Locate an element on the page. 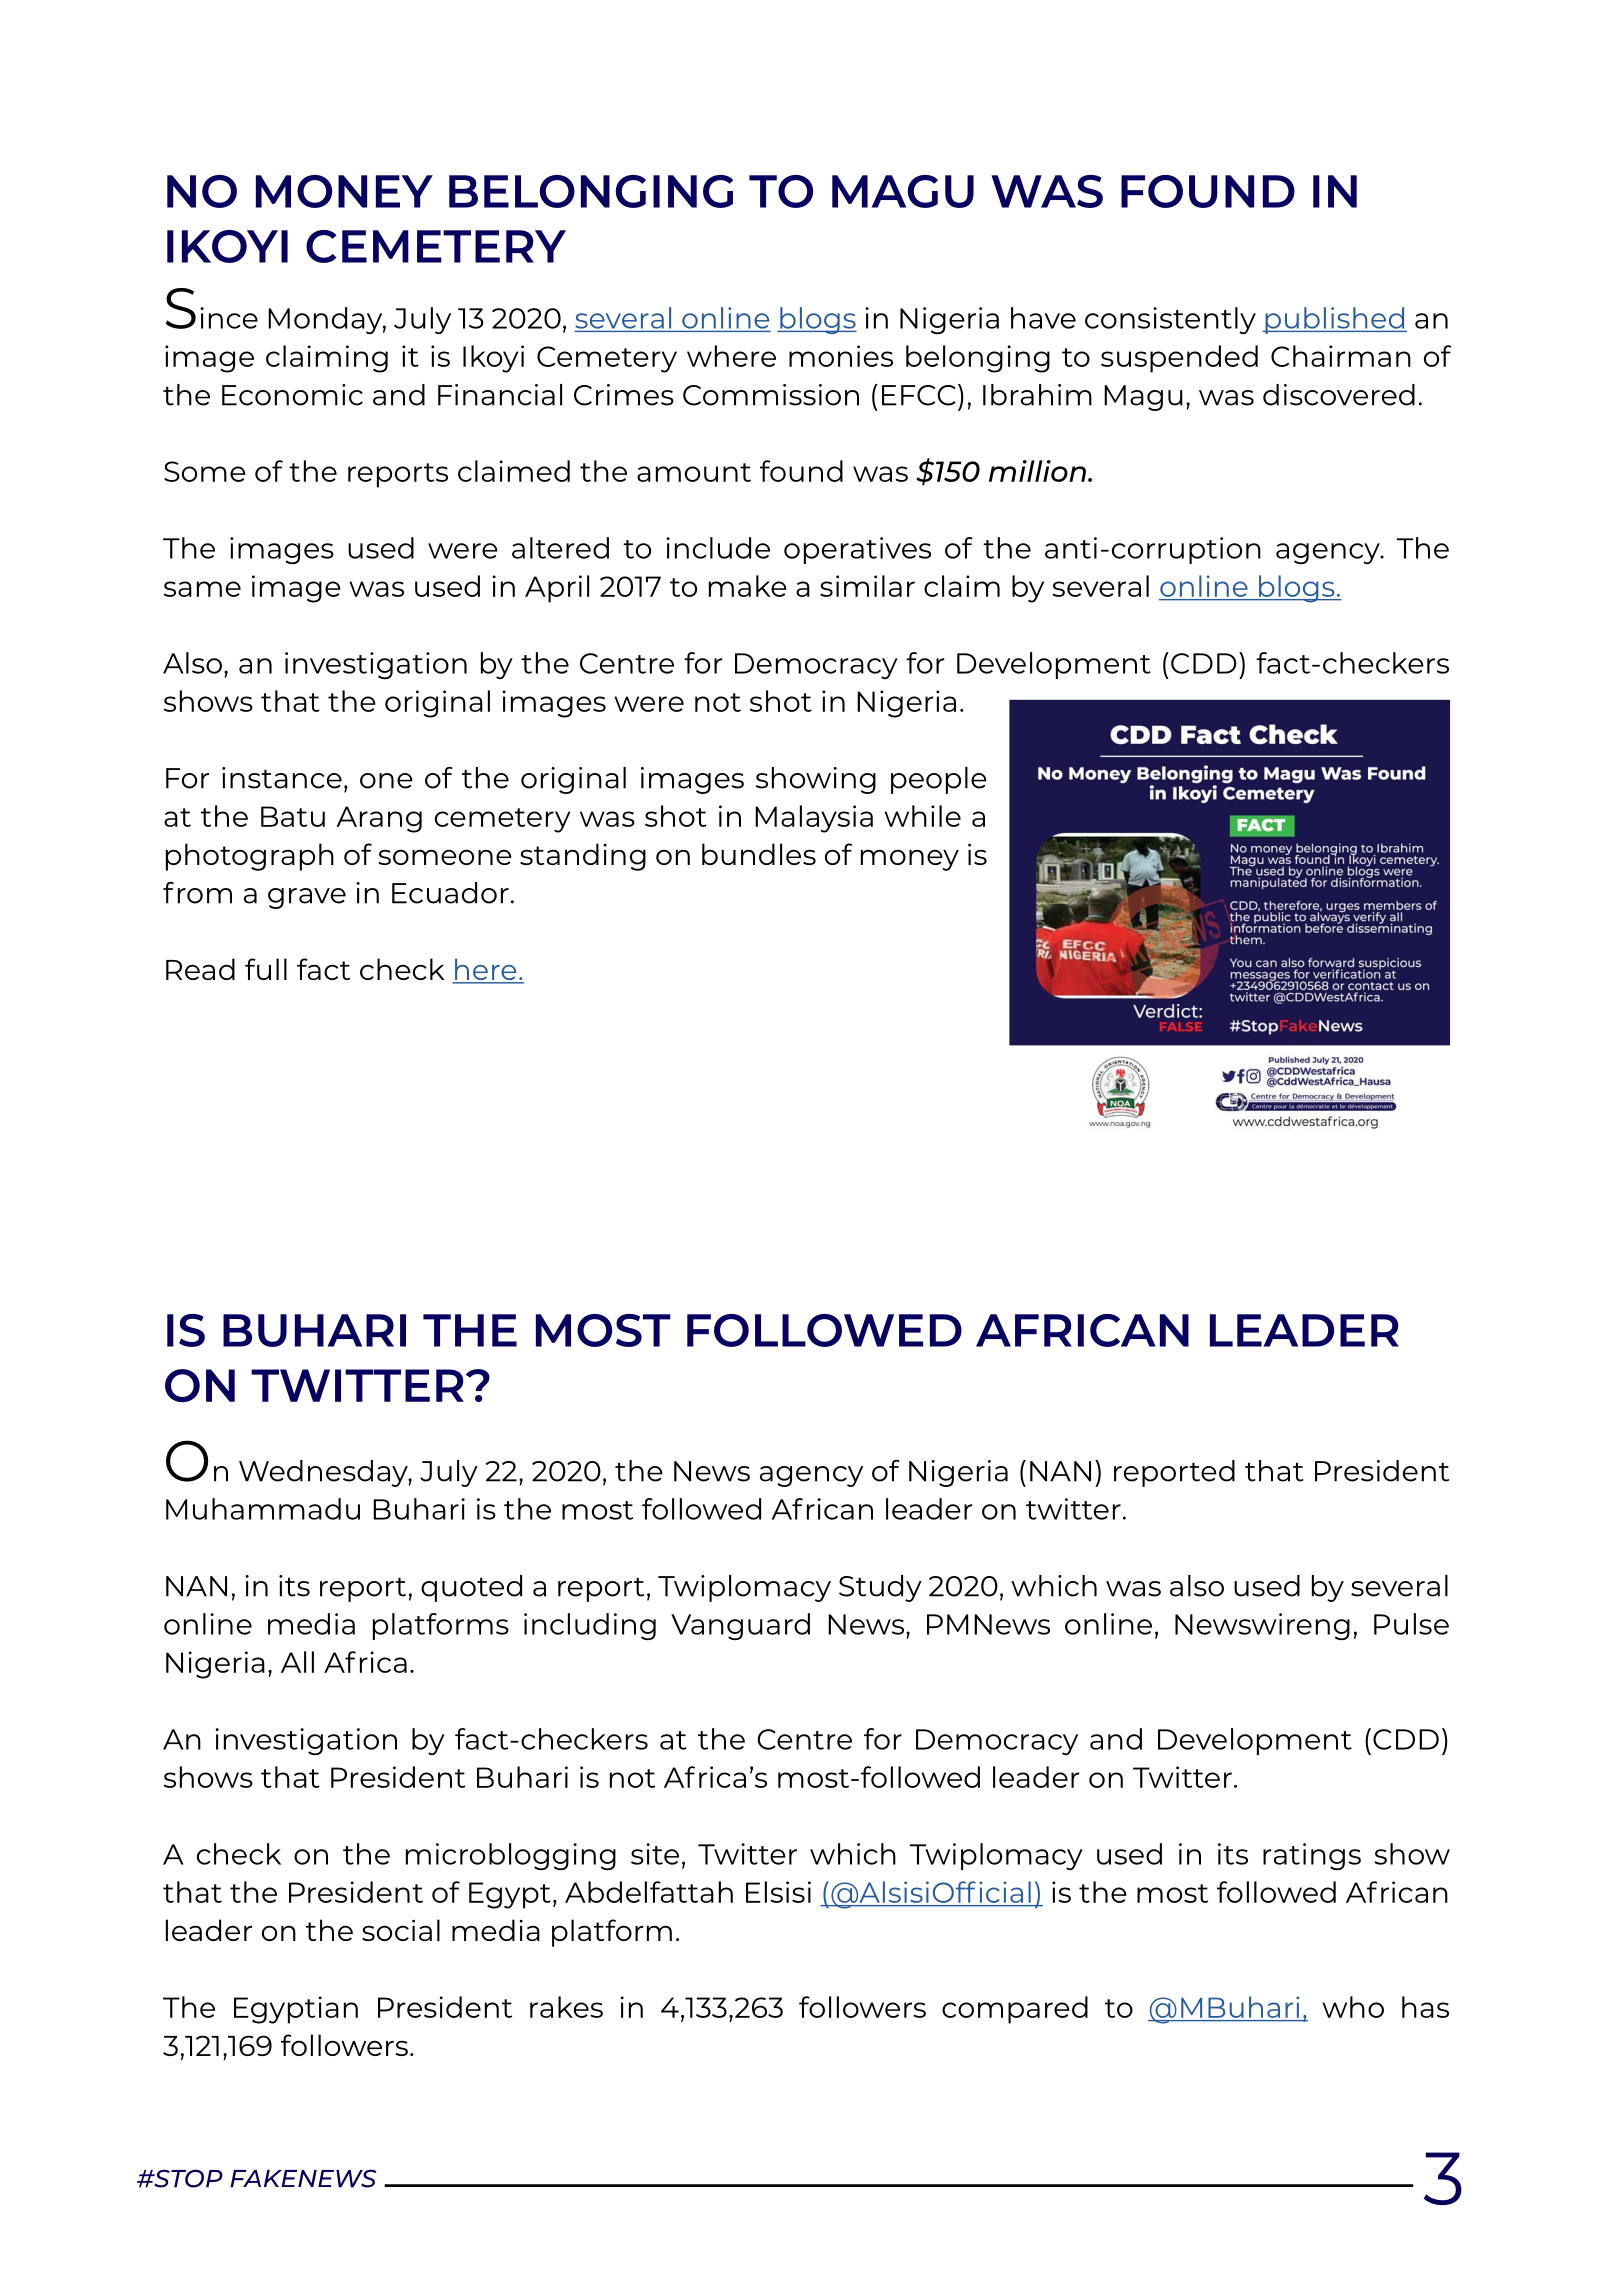 This image has height=2281, width=1613. Study is located at coordinates (880, 1588).
